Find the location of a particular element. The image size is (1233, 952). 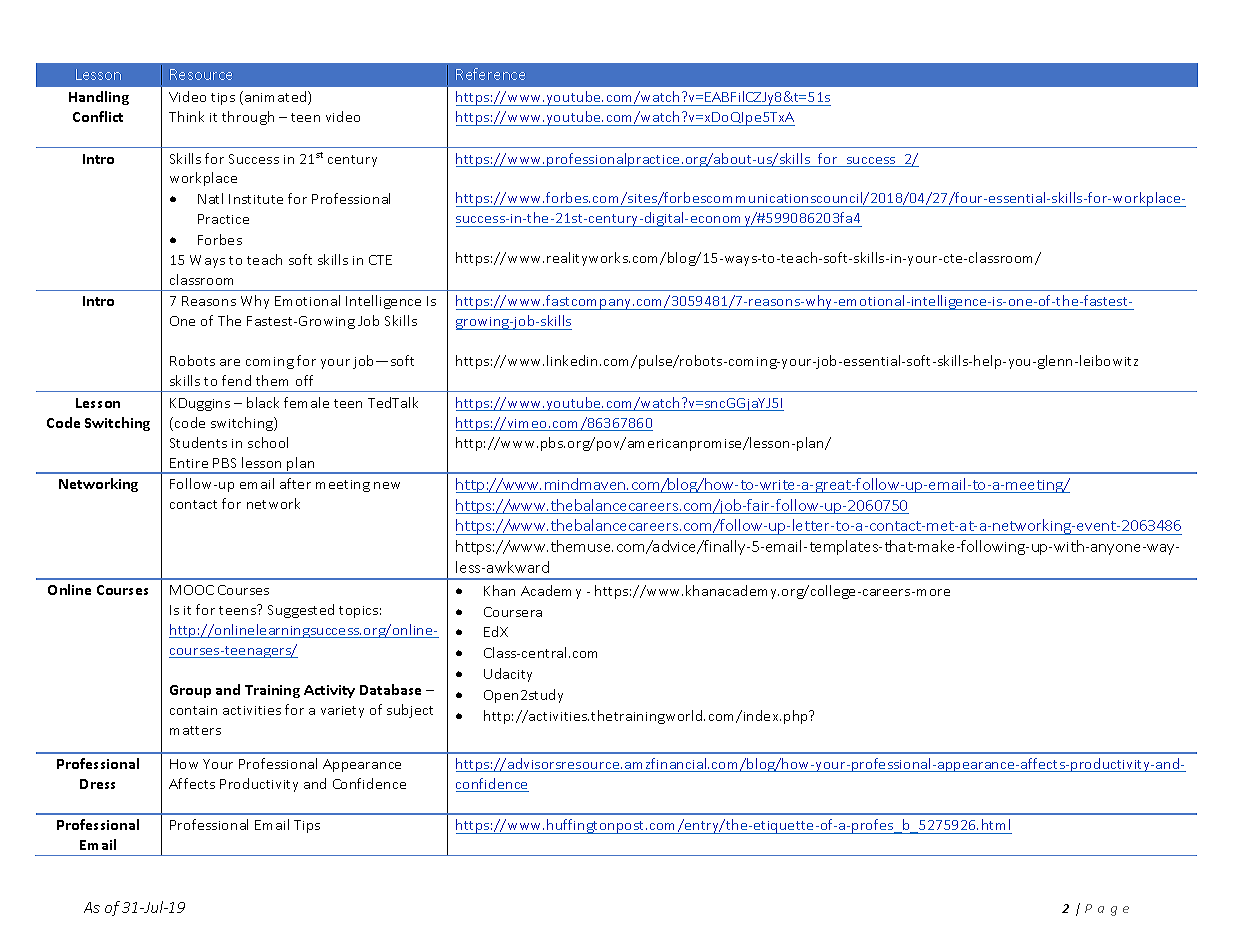

subject is located at coordinates (410, 711).
